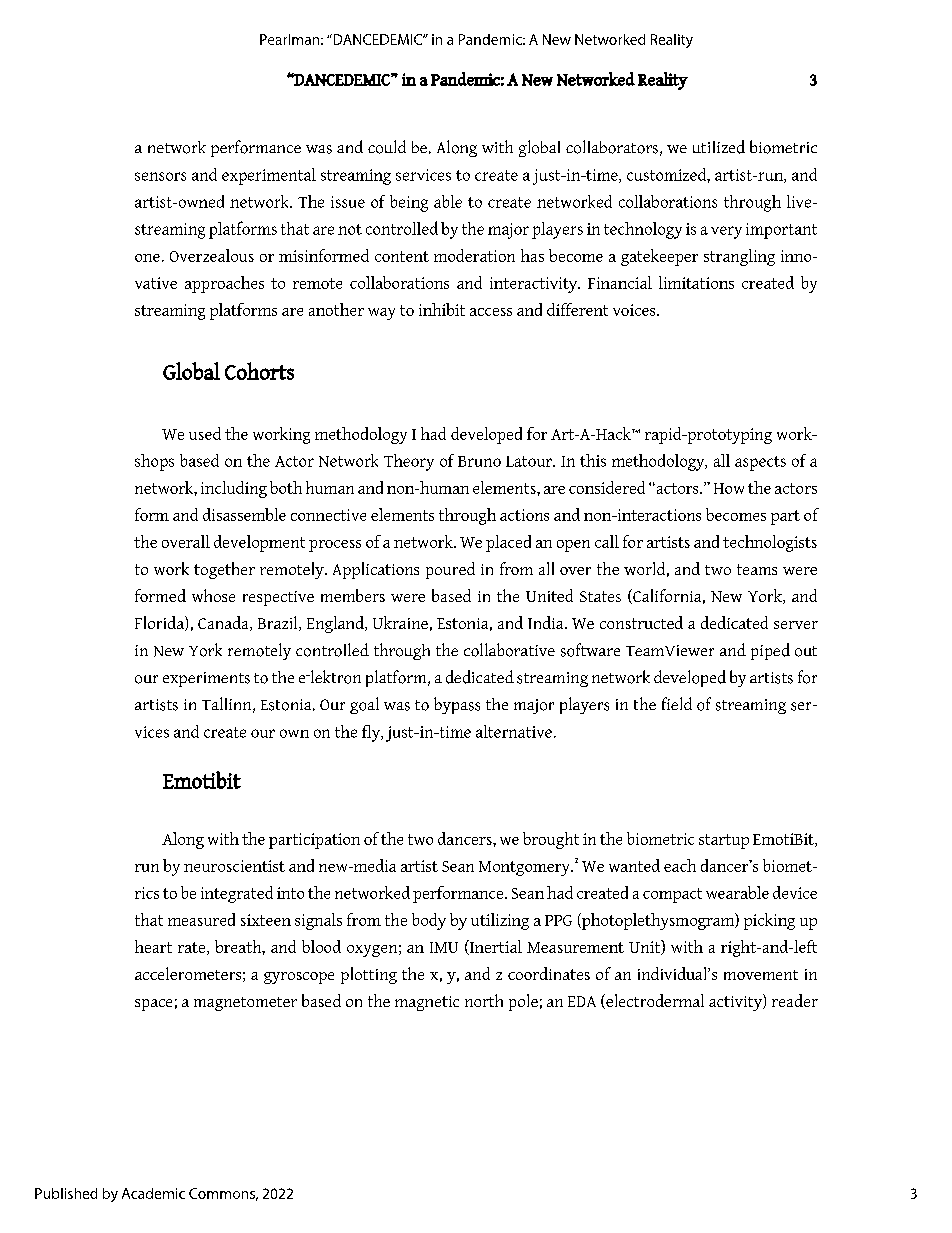 The width and height of the page is (952, 1233). What do you see at coordinates (719, 147) in the page?
I see `utilized` at bounding box center [719, 147].
